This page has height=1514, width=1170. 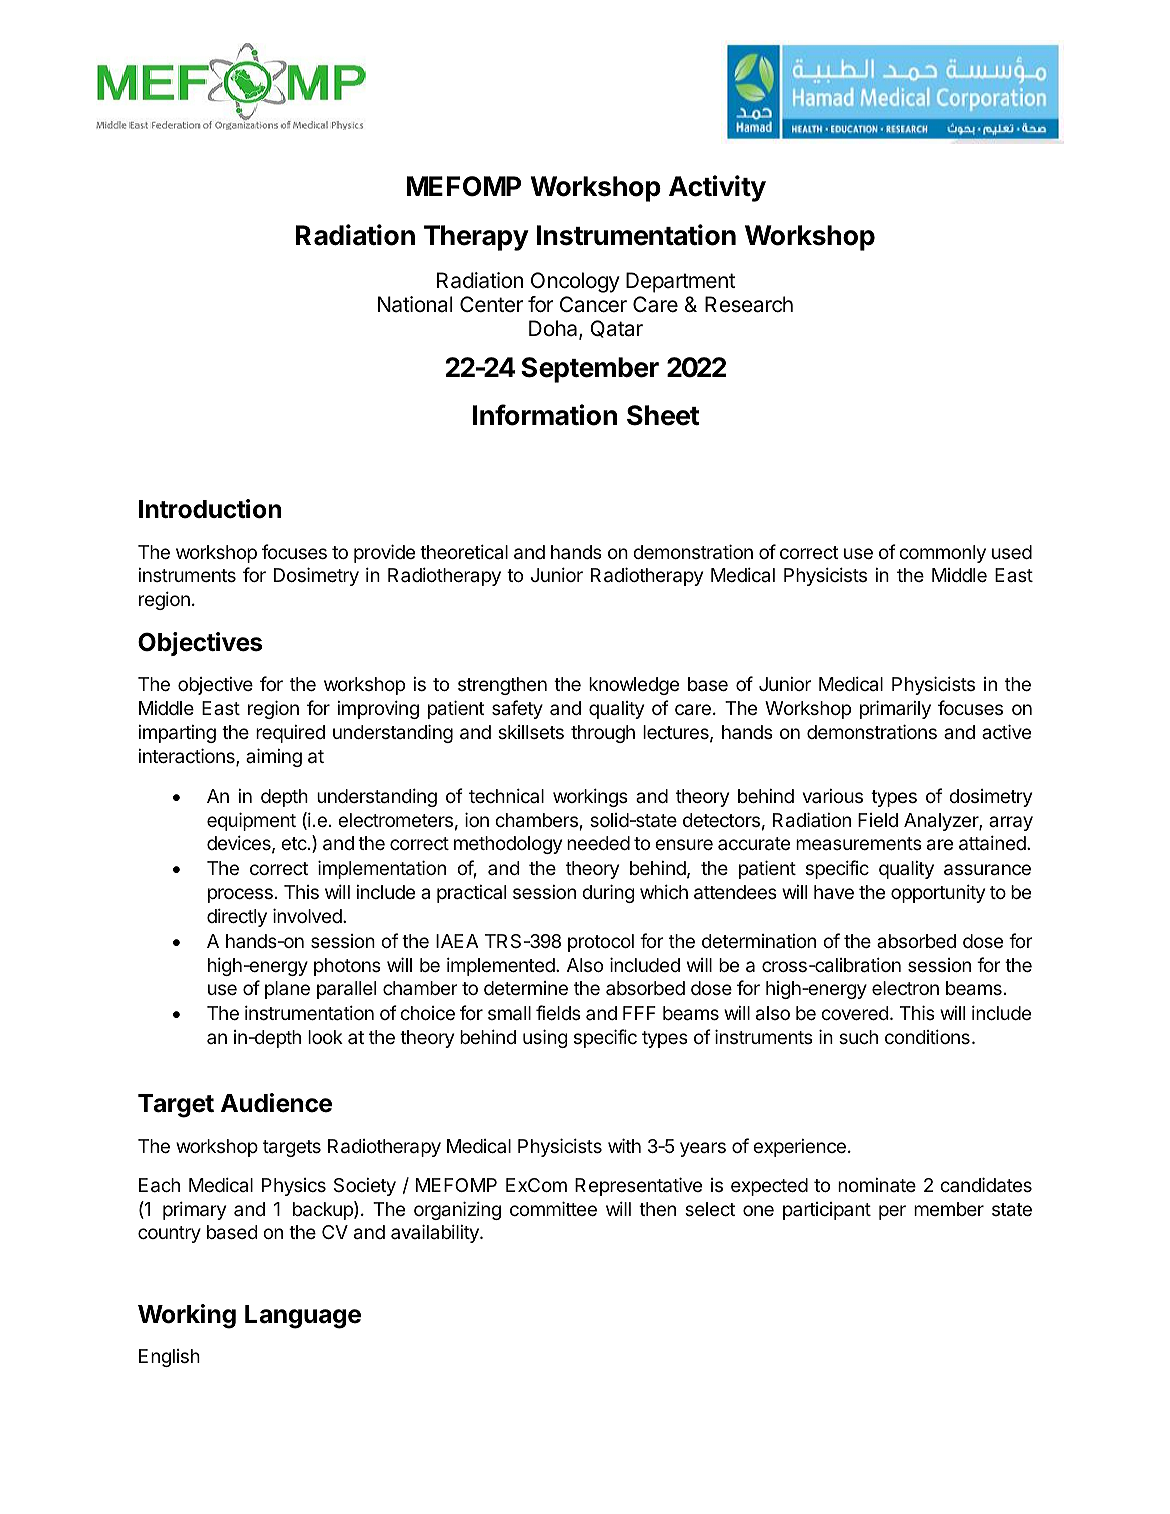 What do you see at coordinates (575, 282) in the page?
I see `Oncology` at bounding box center [575, 282].
